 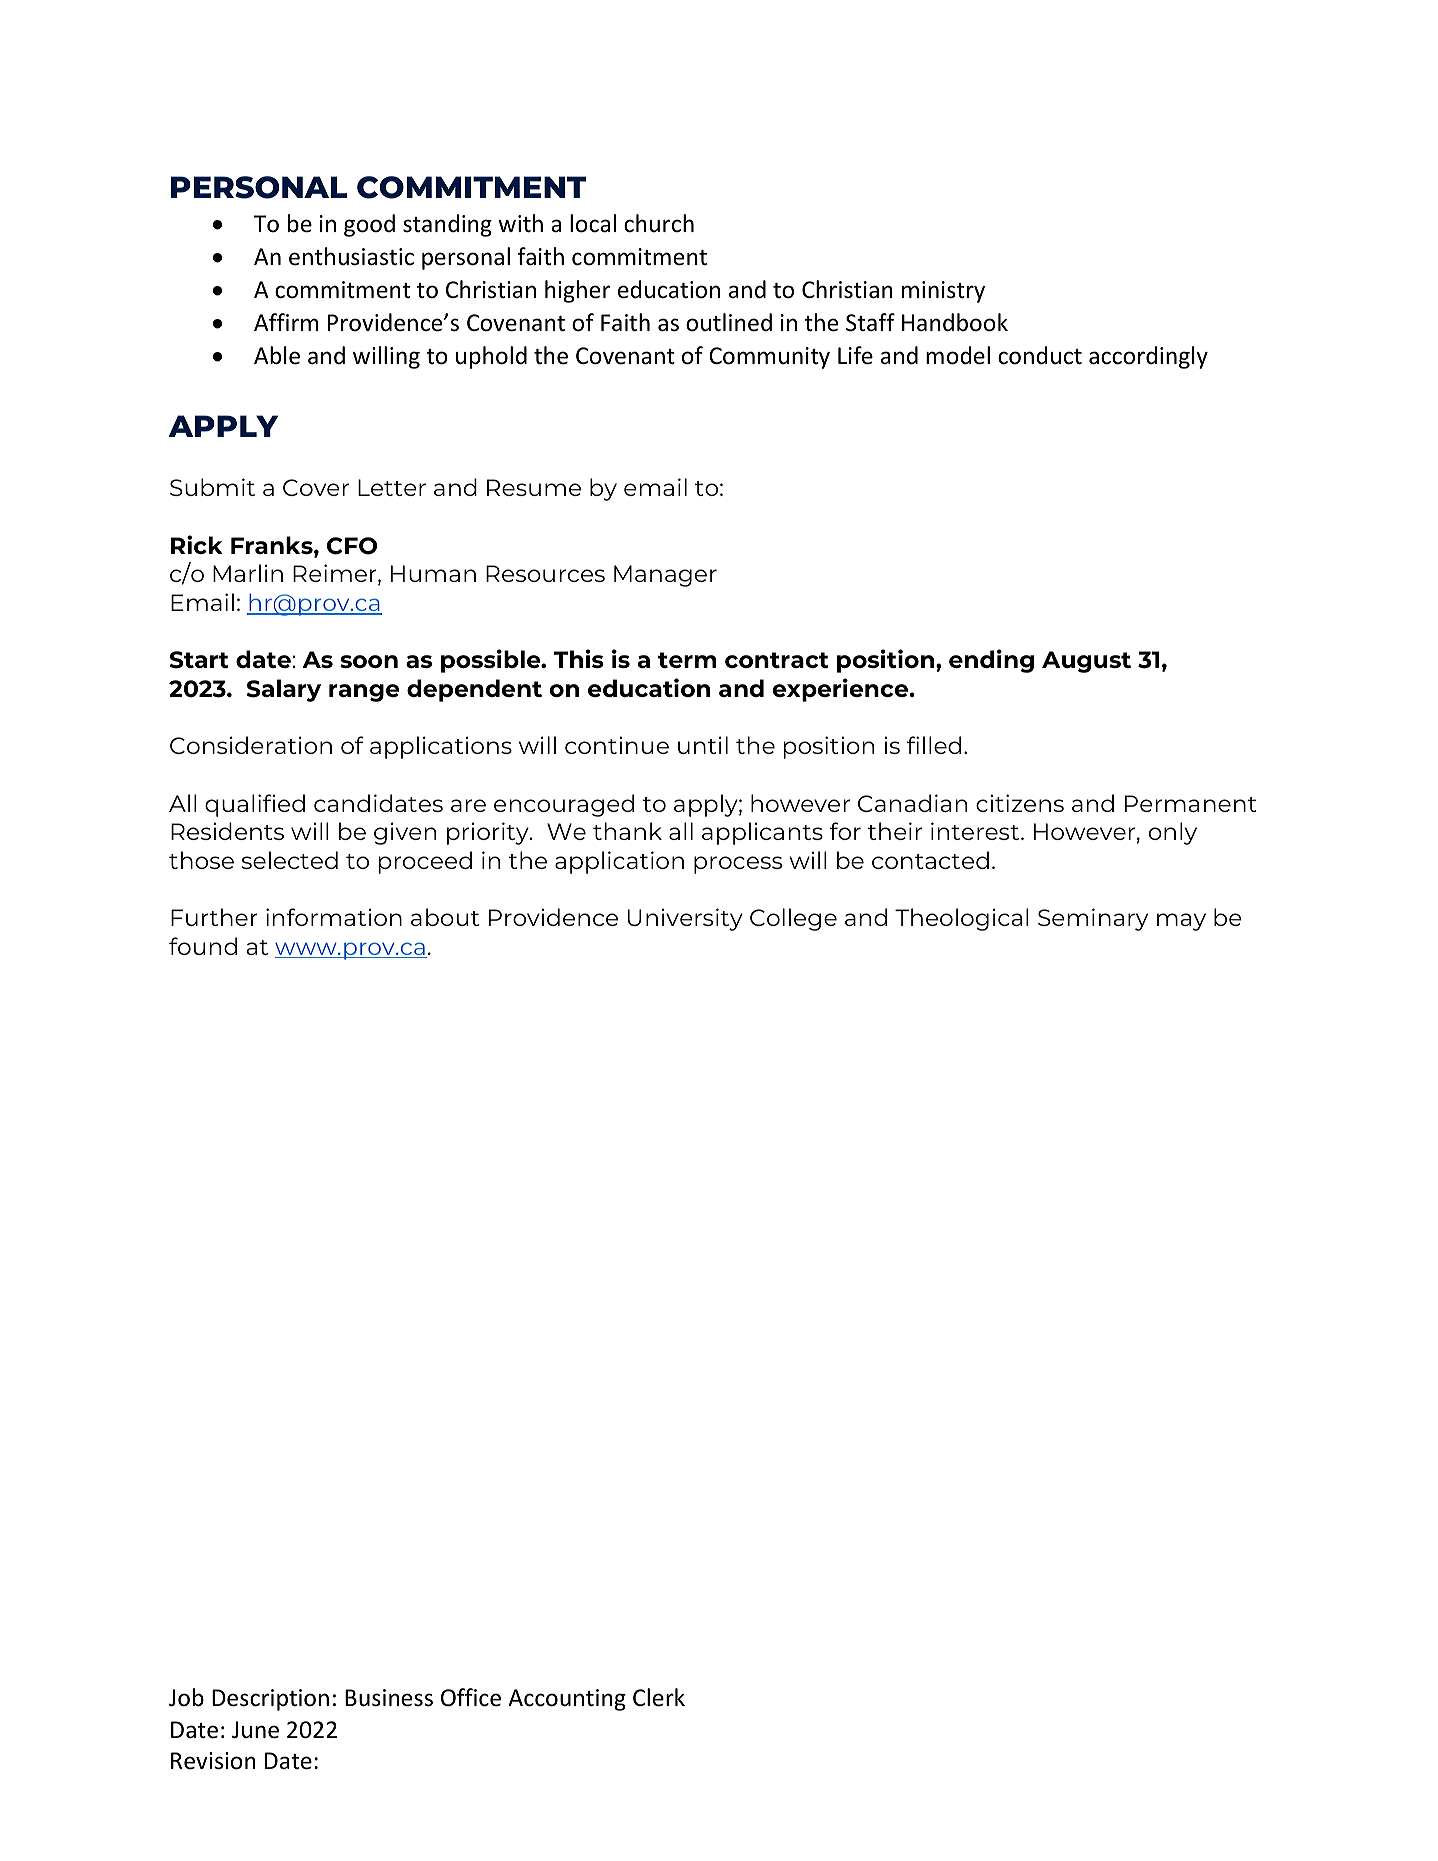 I want to click on church, so click(x=659, y=223).
